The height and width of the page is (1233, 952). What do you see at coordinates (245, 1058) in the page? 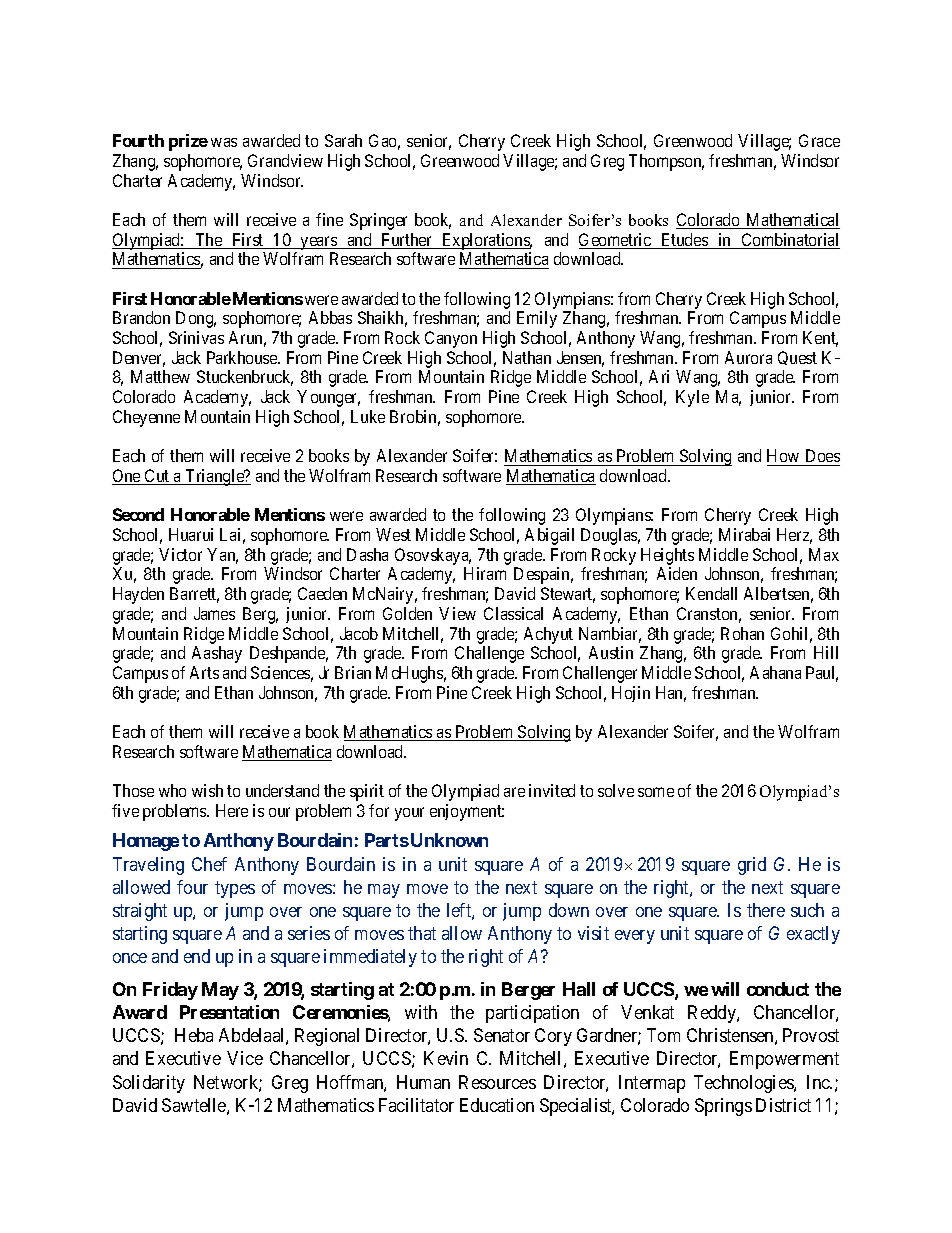
I see `Vice` at bounding box center [245, 1058].
